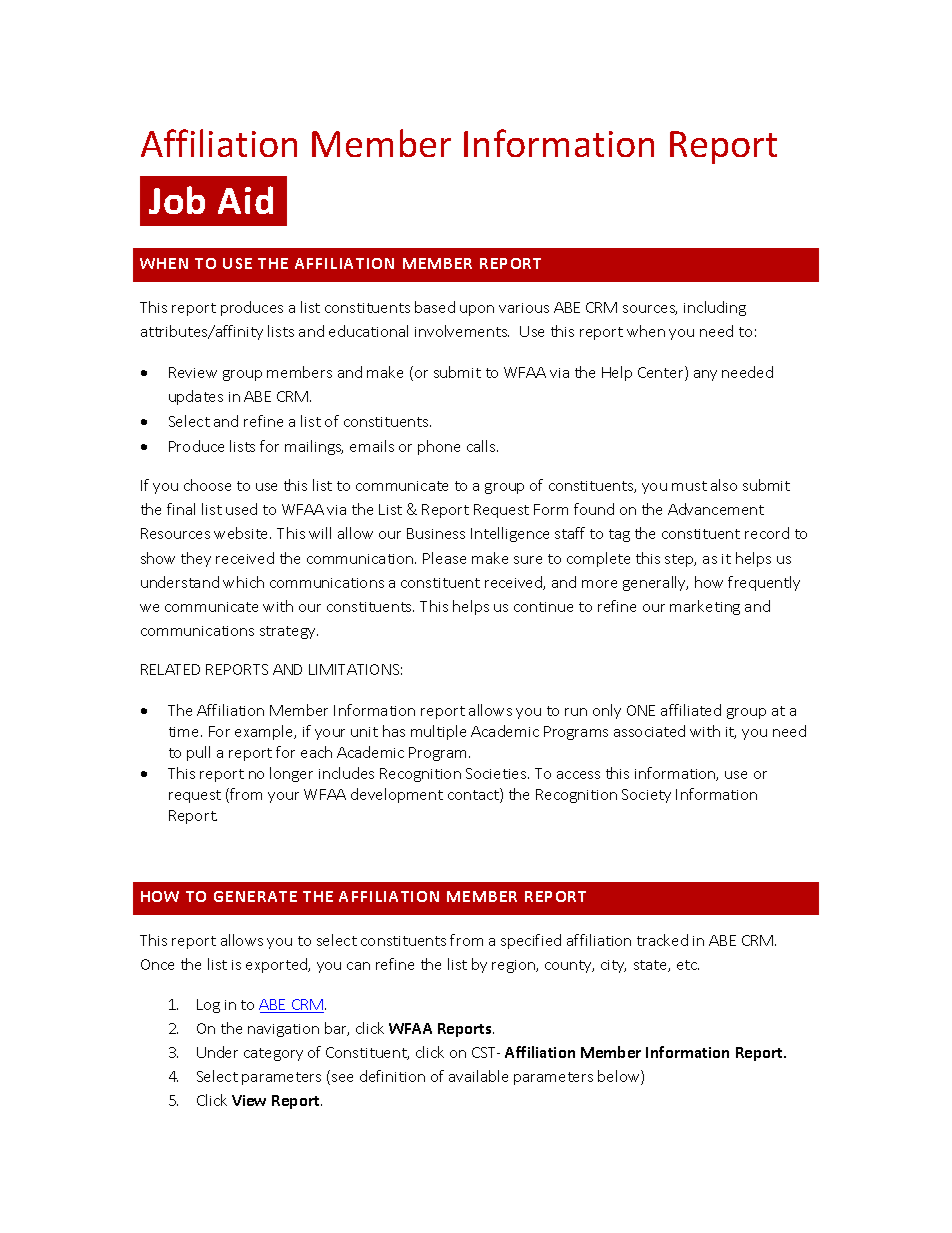 Image resolution: width=952 pixels, height=1233 pixels. Describe the element at coordinates (436, 533) in the screenshot. I see `Business` at that location.
